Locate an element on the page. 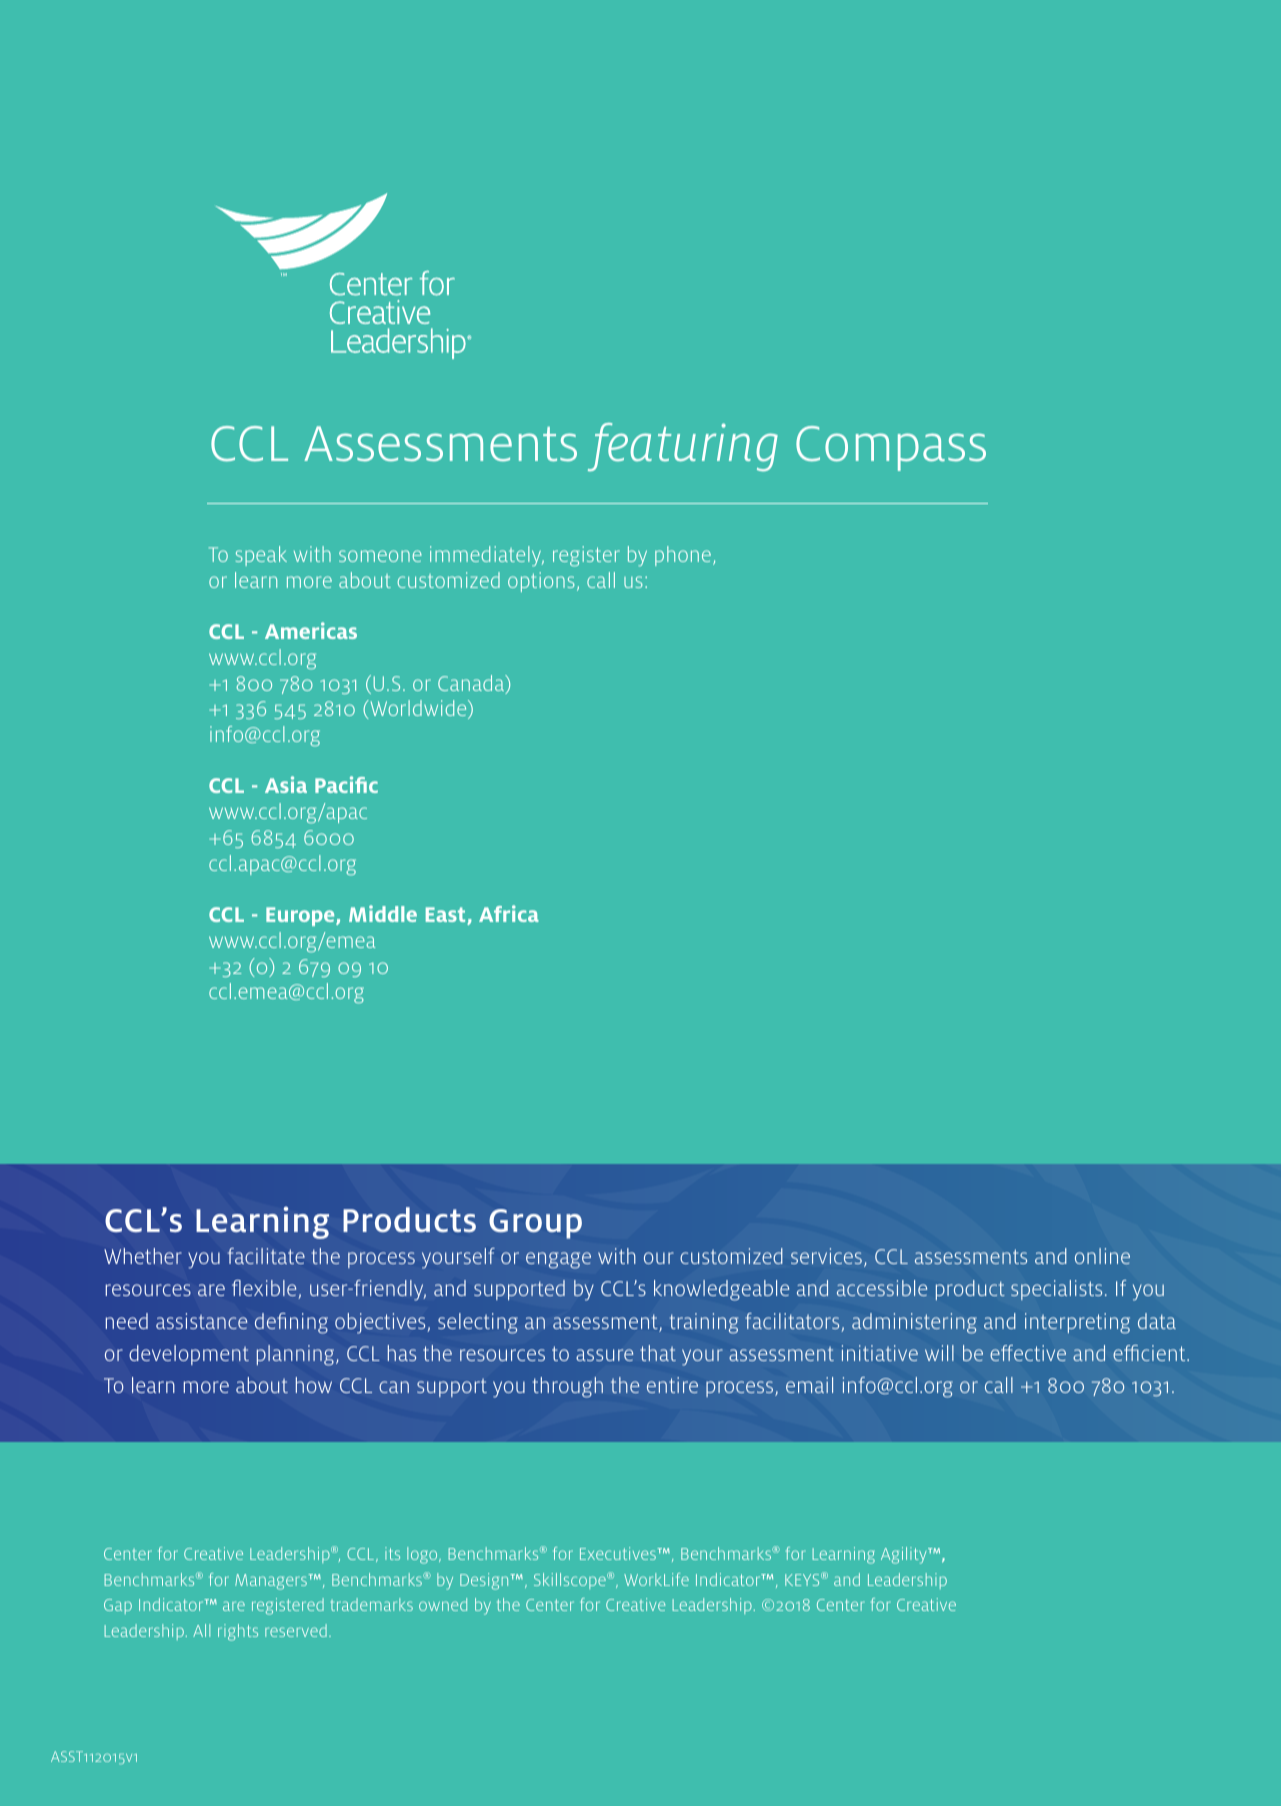 The width and height of the document is (1281, 1806). phone is located at coordinates (683, 556).
